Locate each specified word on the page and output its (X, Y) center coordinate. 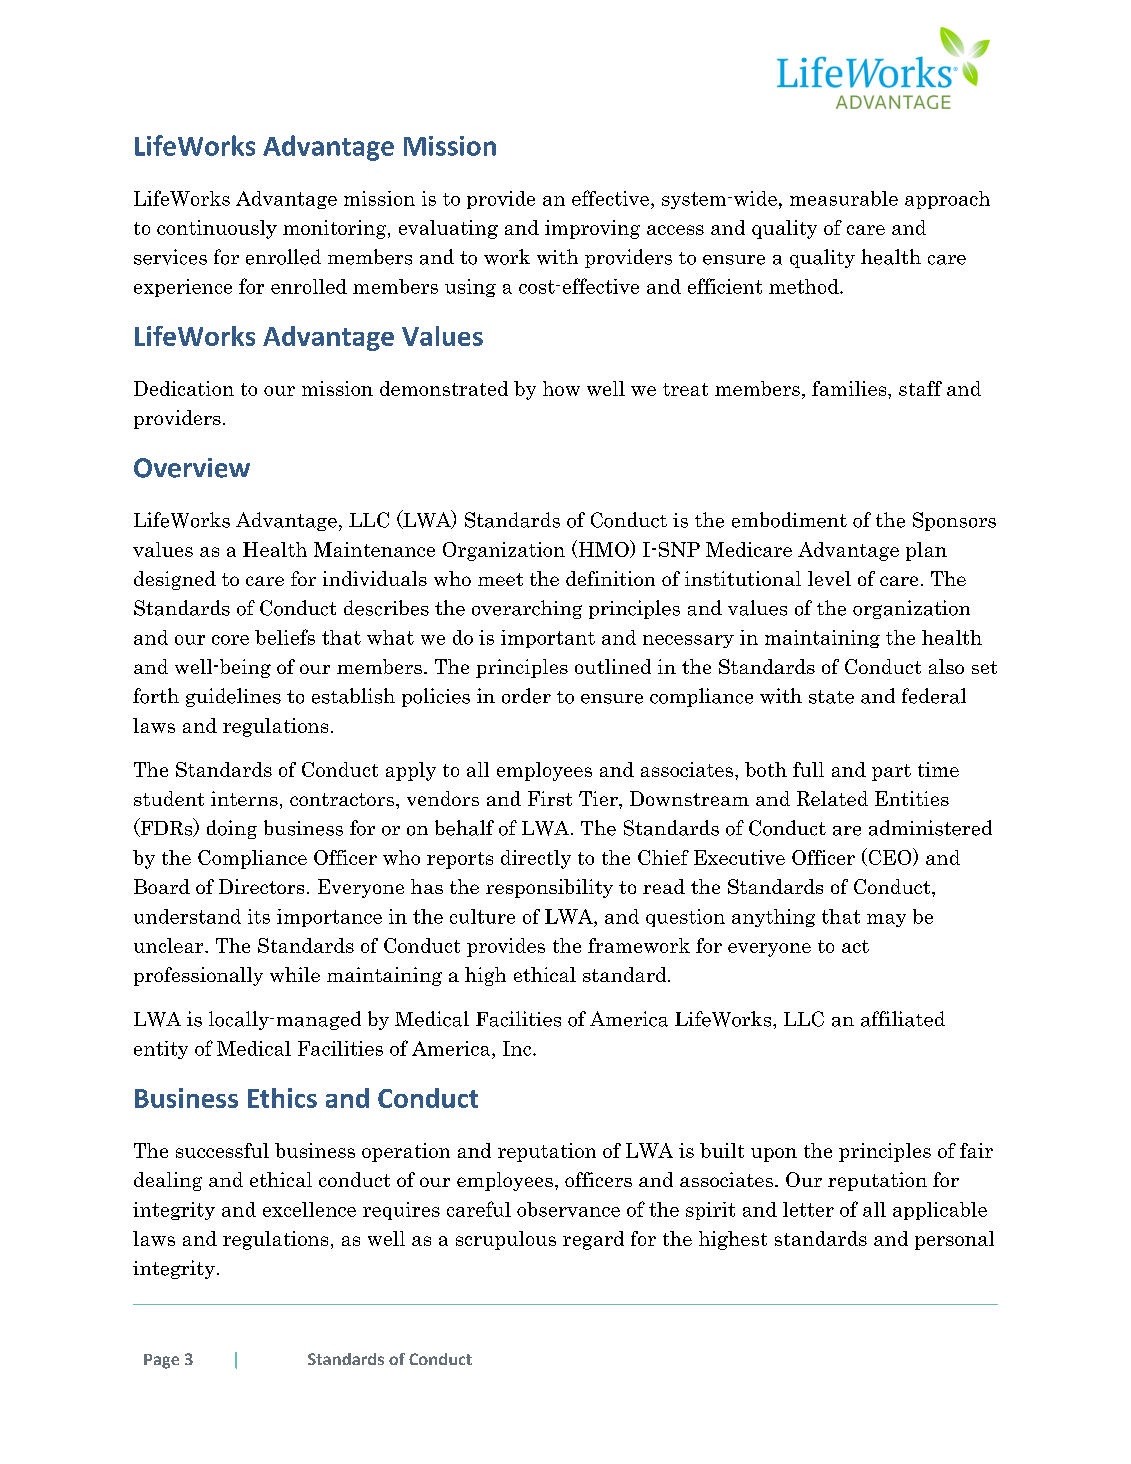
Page (161, 1361)
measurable (844, 198)
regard (593, 1240)
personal (954, 1240)
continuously (217, 229)
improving (592, 229)
